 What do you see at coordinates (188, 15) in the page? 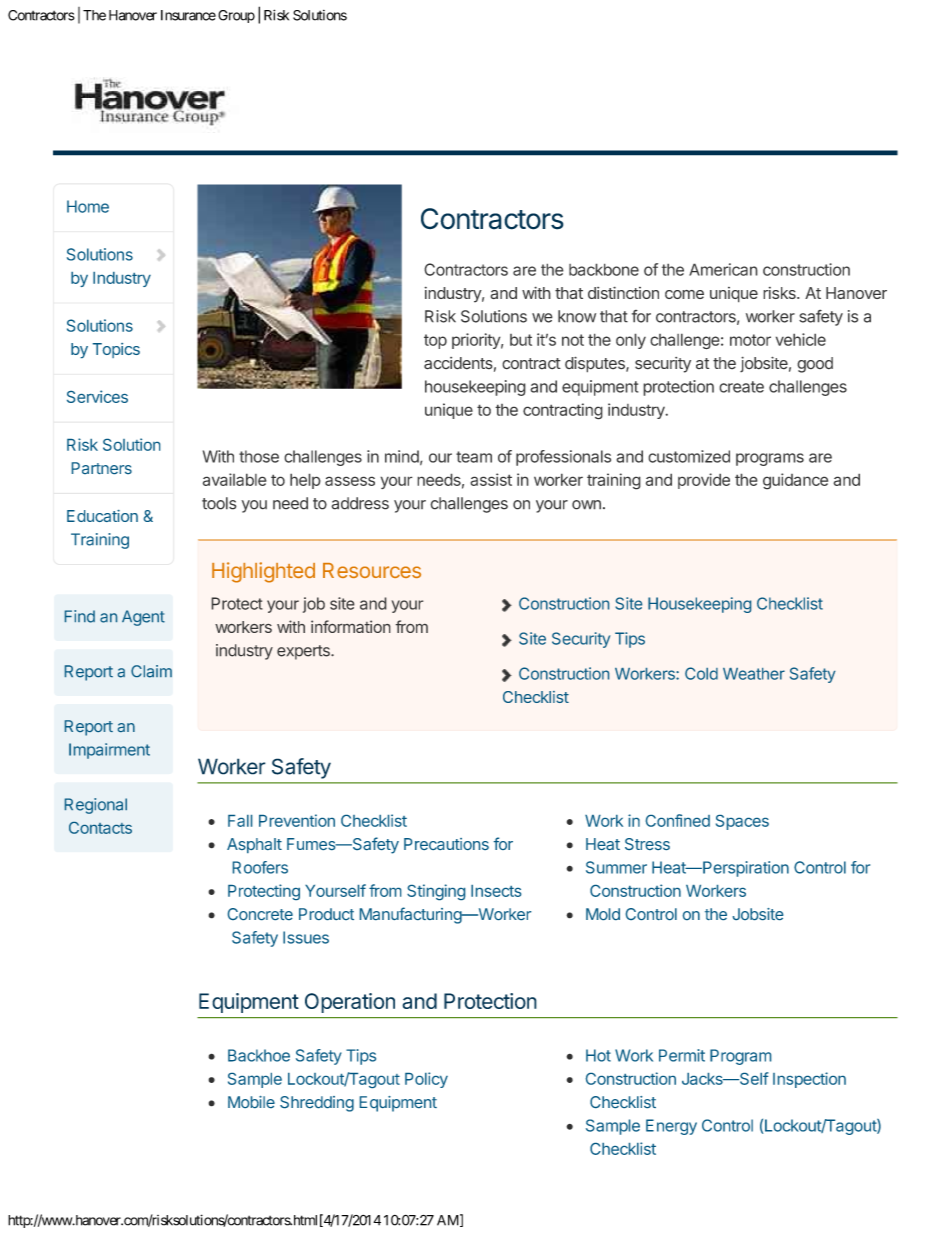
I see `Insurance` at bounding box center [188, 15].
